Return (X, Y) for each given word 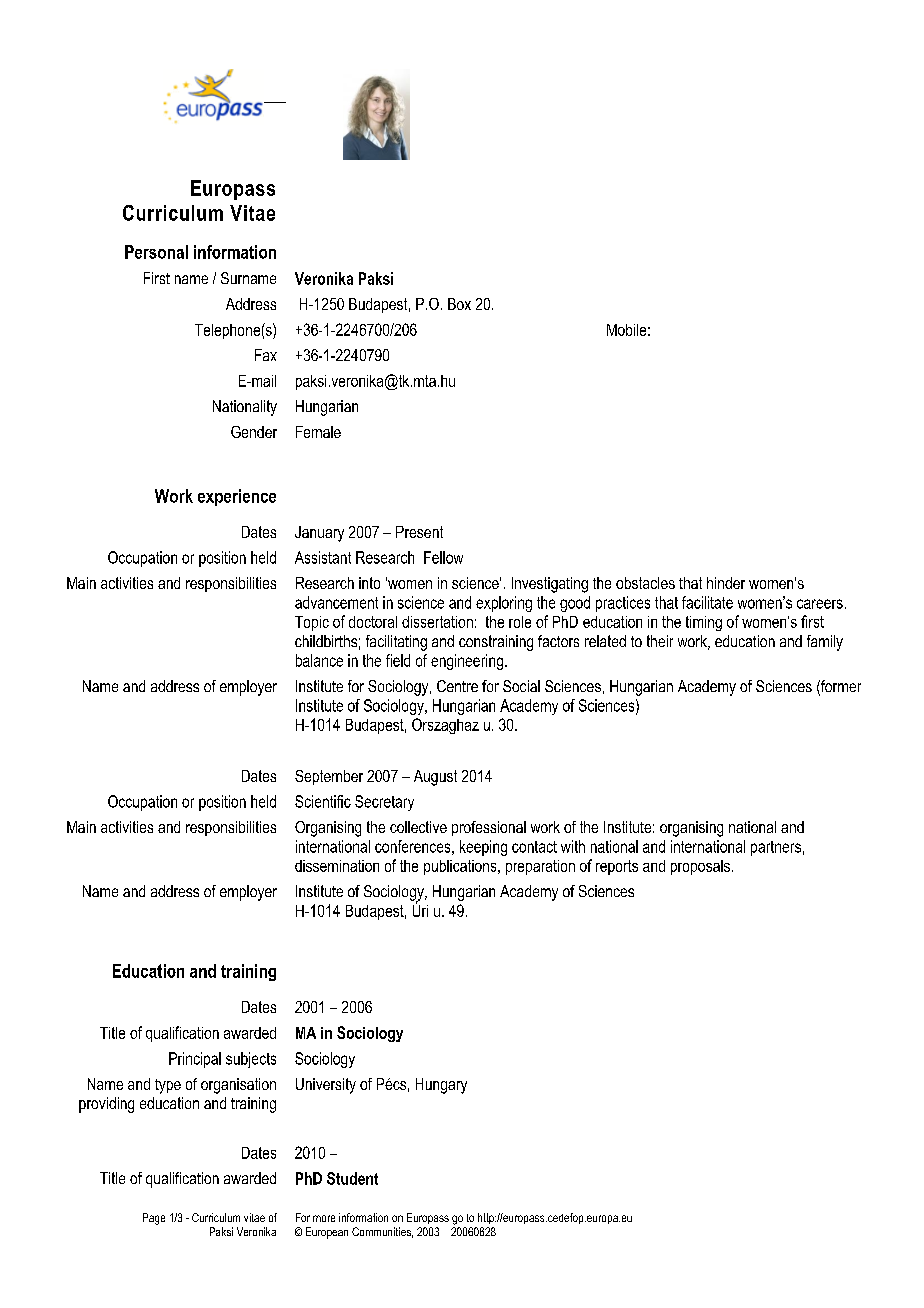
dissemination (337, 866)
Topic (312, 623)
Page (154, 1219)
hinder (726, 583)
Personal (156, 252)
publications (461, 867)
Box (459, 304)
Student (352, 1178)
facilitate (707, 602)
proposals (700, 867)
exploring (504, 604)
